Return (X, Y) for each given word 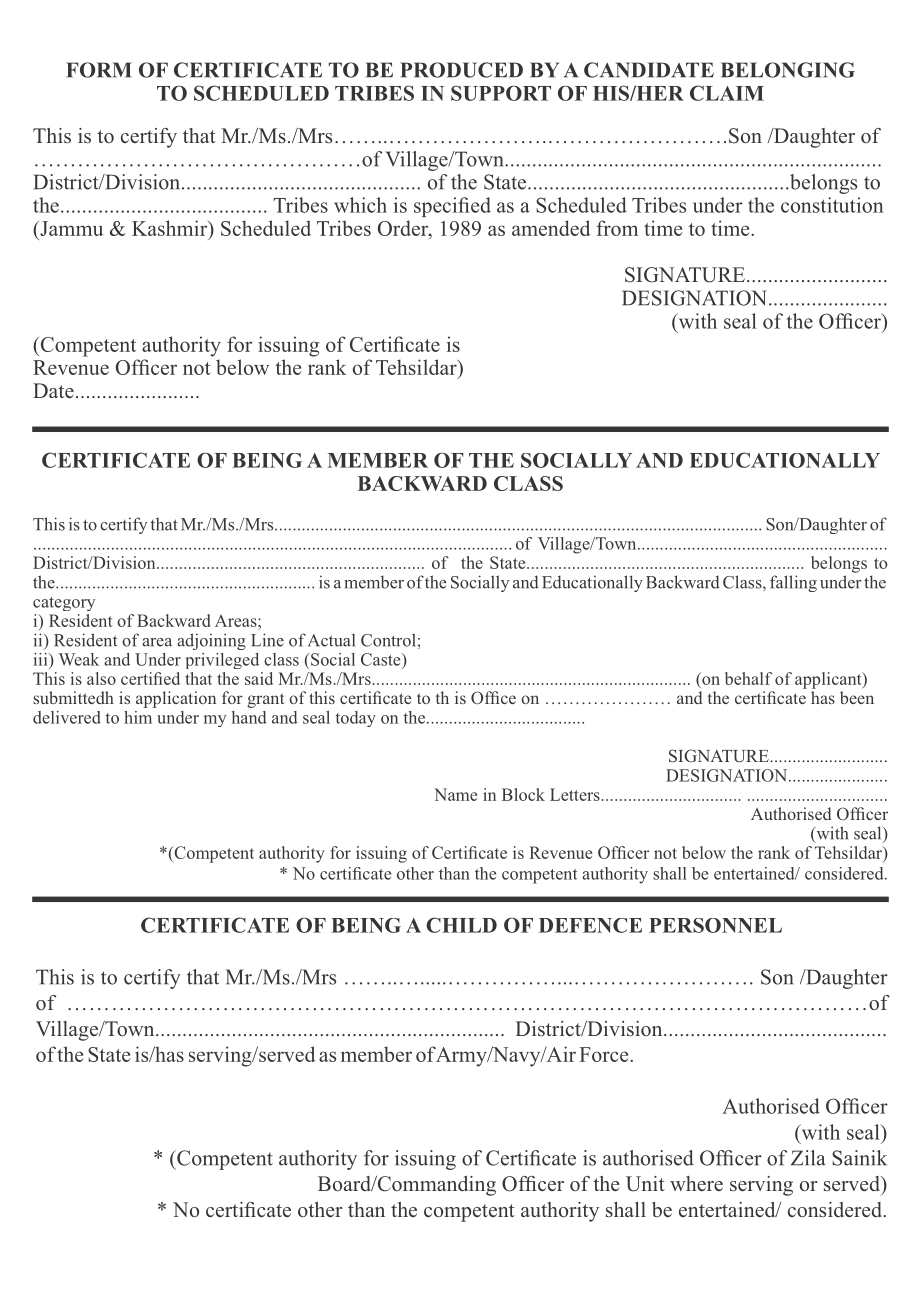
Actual (331, 640)
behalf (748, 678)
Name (455, 794)
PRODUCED (461, 70)
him (138, 717)
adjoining (211, 641)
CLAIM (727, 93)
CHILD (461, 925)
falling (793, 583)
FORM (99, 70)
